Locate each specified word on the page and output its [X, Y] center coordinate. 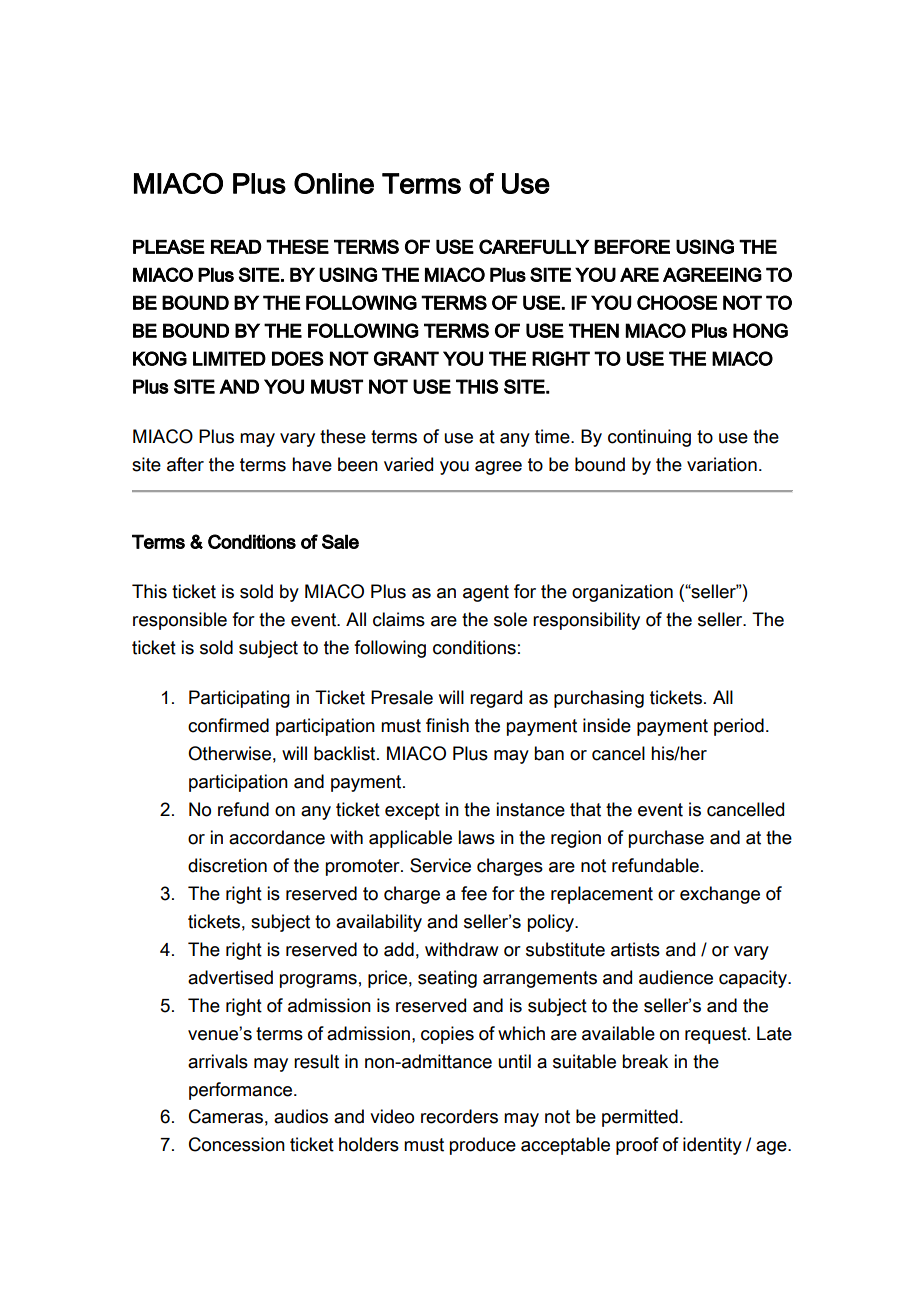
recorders [459, 1116]
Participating [239, 699]
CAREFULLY [534, 246]
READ [236, 247]
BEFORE [632, 246]
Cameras [226, 1116]
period [739, 727]
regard [496, 699]
